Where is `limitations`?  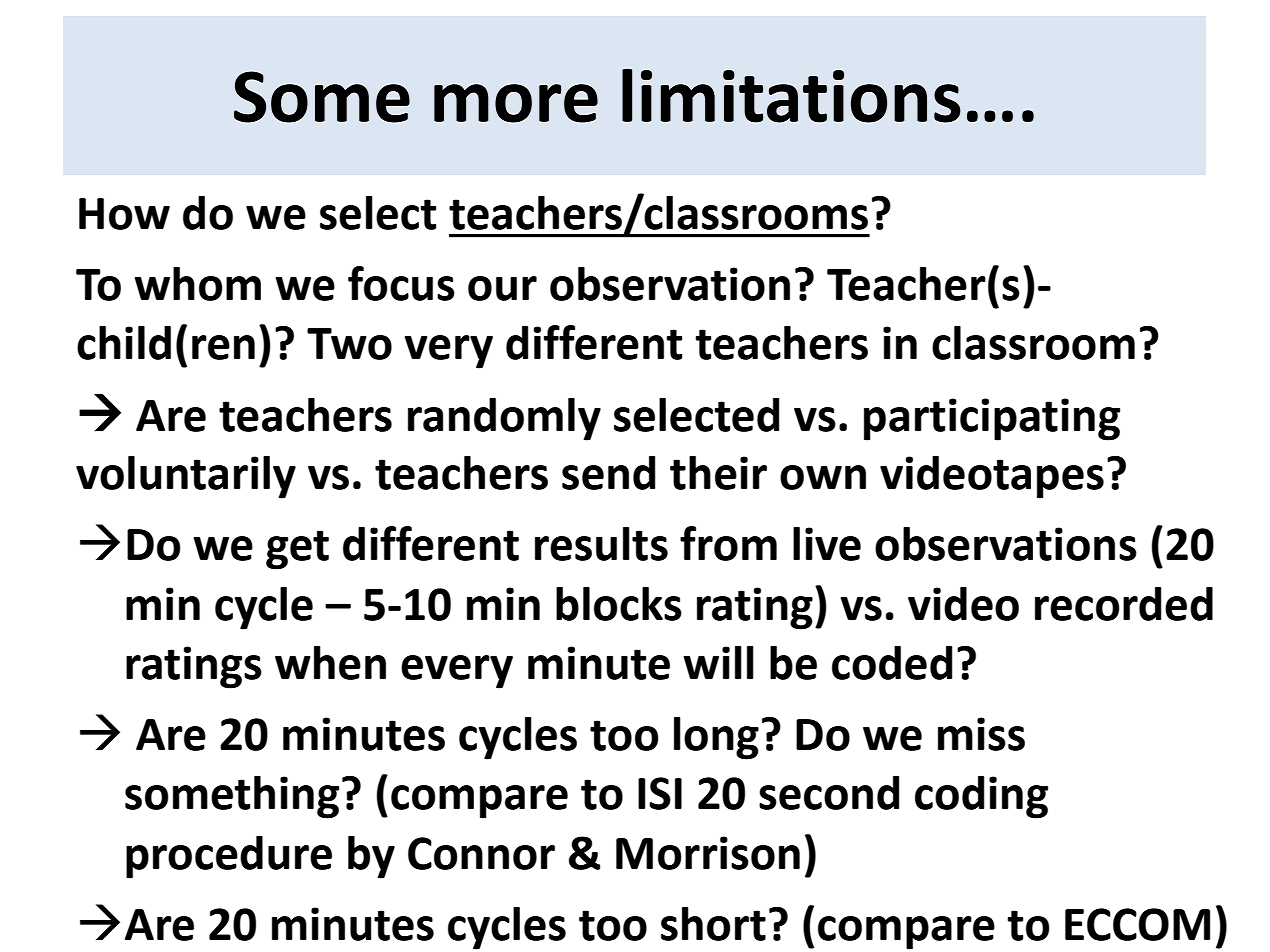
limitations is located at coordinates (791, 95).
